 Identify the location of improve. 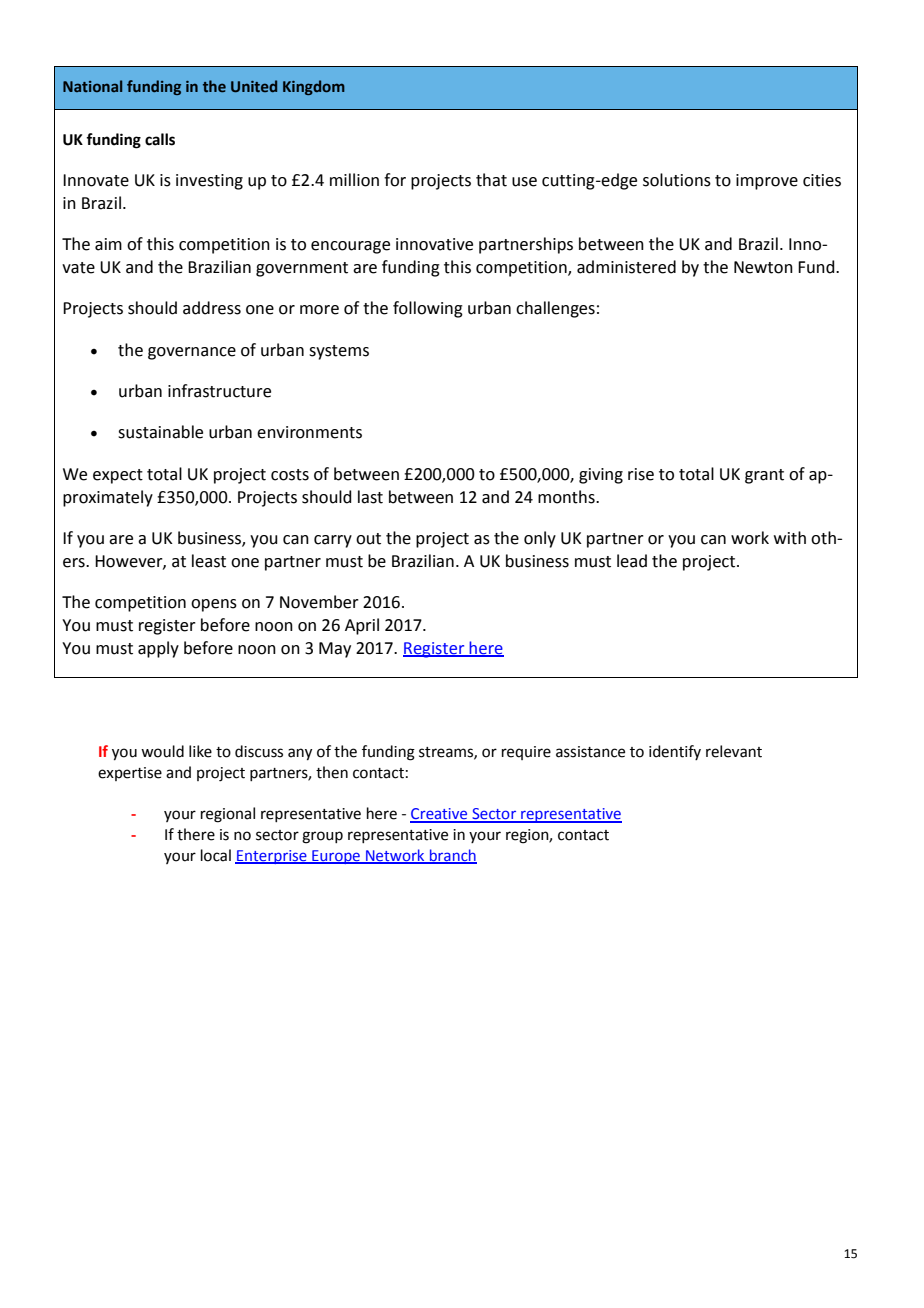
(767, 182).
